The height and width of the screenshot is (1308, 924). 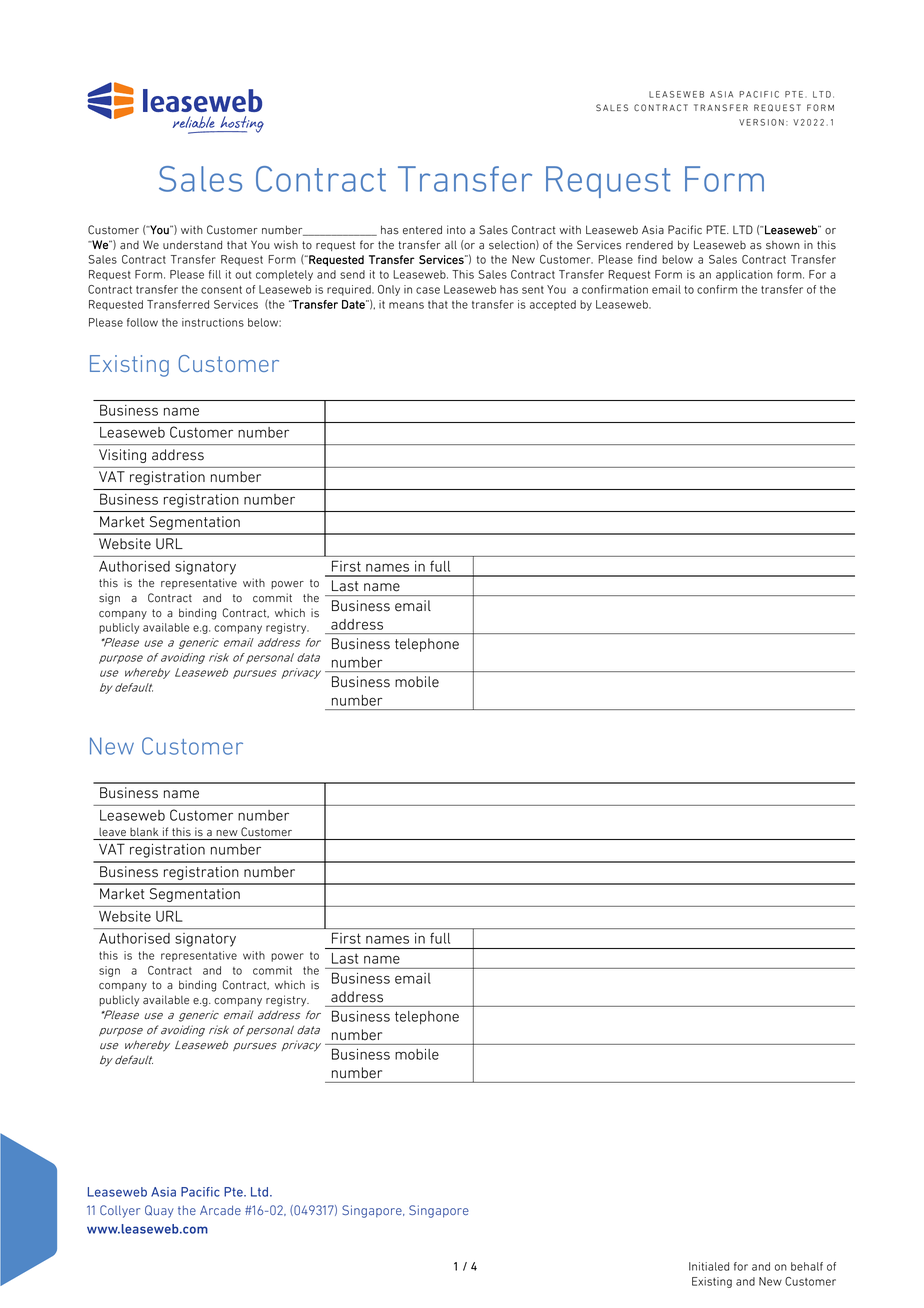 What do you see at coordinates (112, 832) in the screenshot?
I see `leave` at bounding box center [112, 832].
